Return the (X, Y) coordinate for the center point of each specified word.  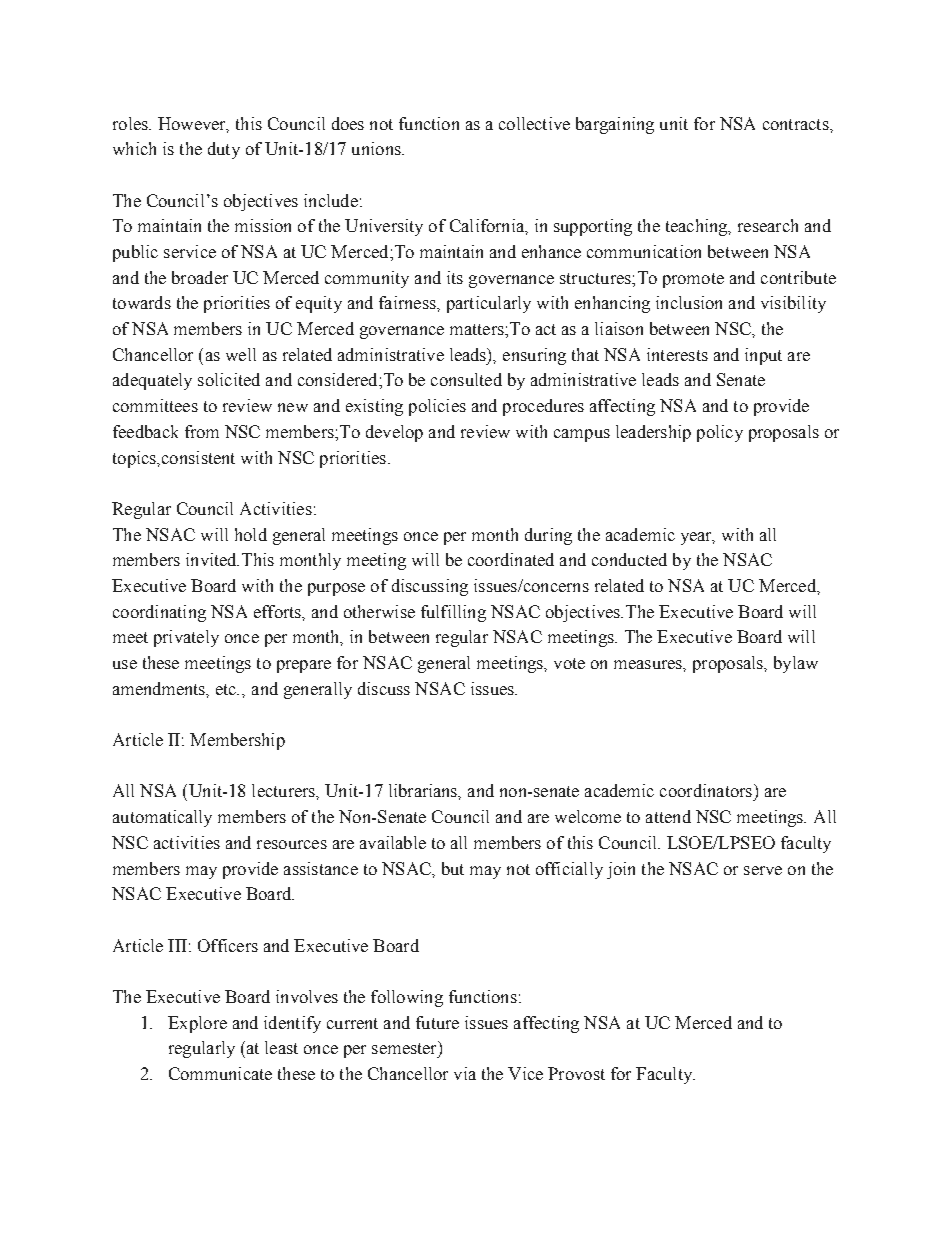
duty (224, 150)
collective (534, 123)
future (437, 1022)
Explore (197, 1024)
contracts (797, 124)
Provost (576, 1073)
